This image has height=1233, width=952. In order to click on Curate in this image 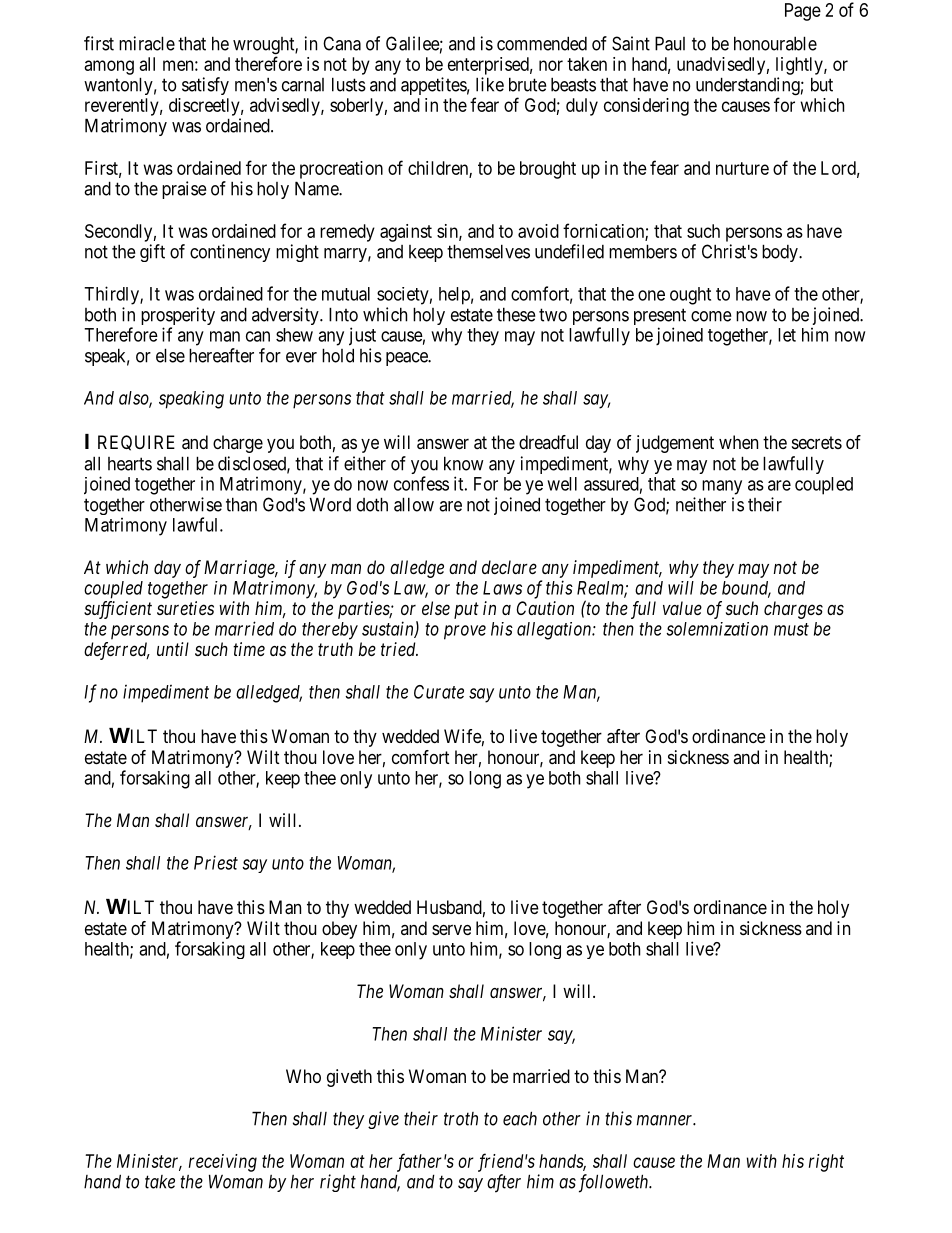, I will do `click(439, 692)`.
